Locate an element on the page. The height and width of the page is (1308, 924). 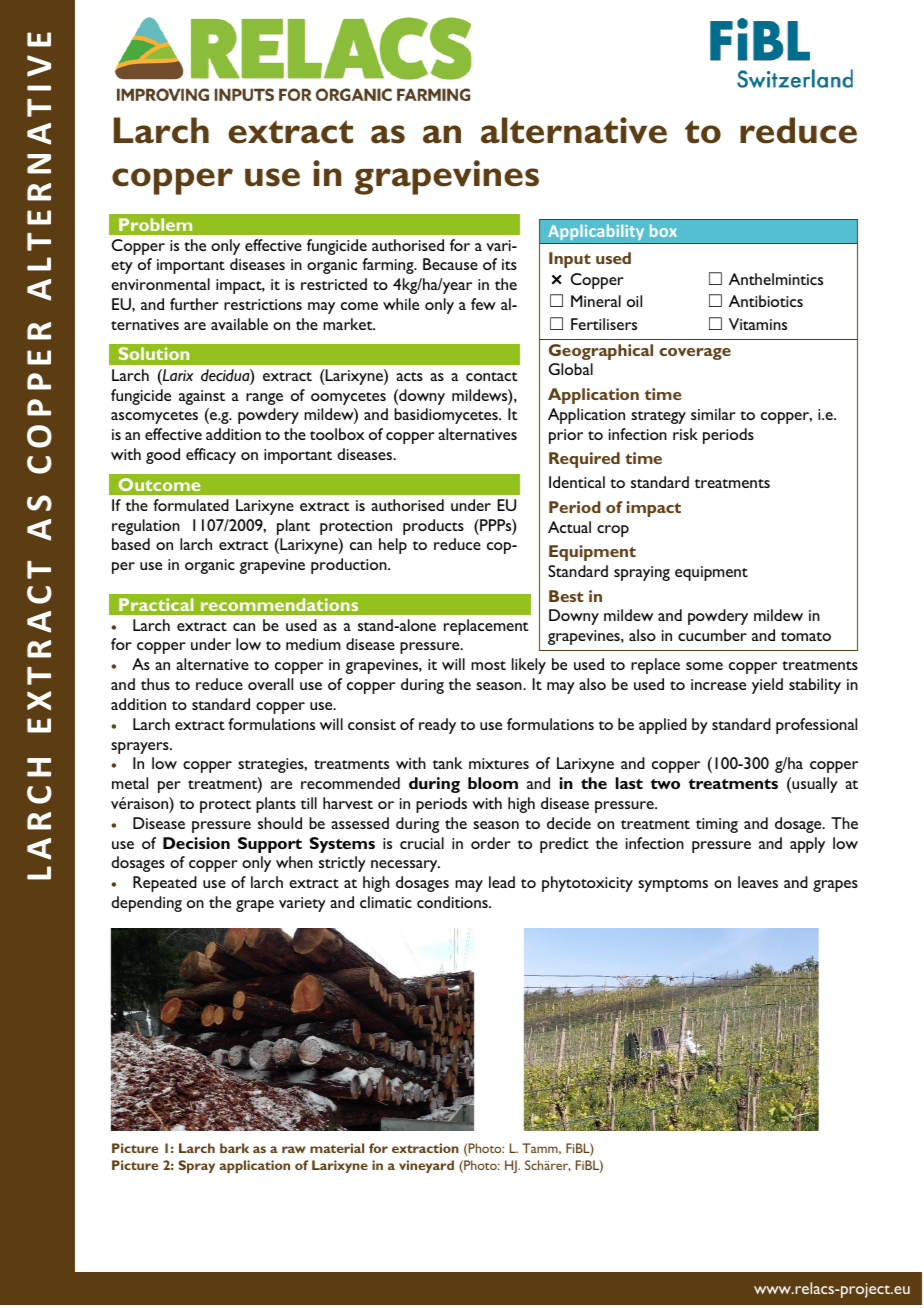
increase is located at coordinates (718, 684).
